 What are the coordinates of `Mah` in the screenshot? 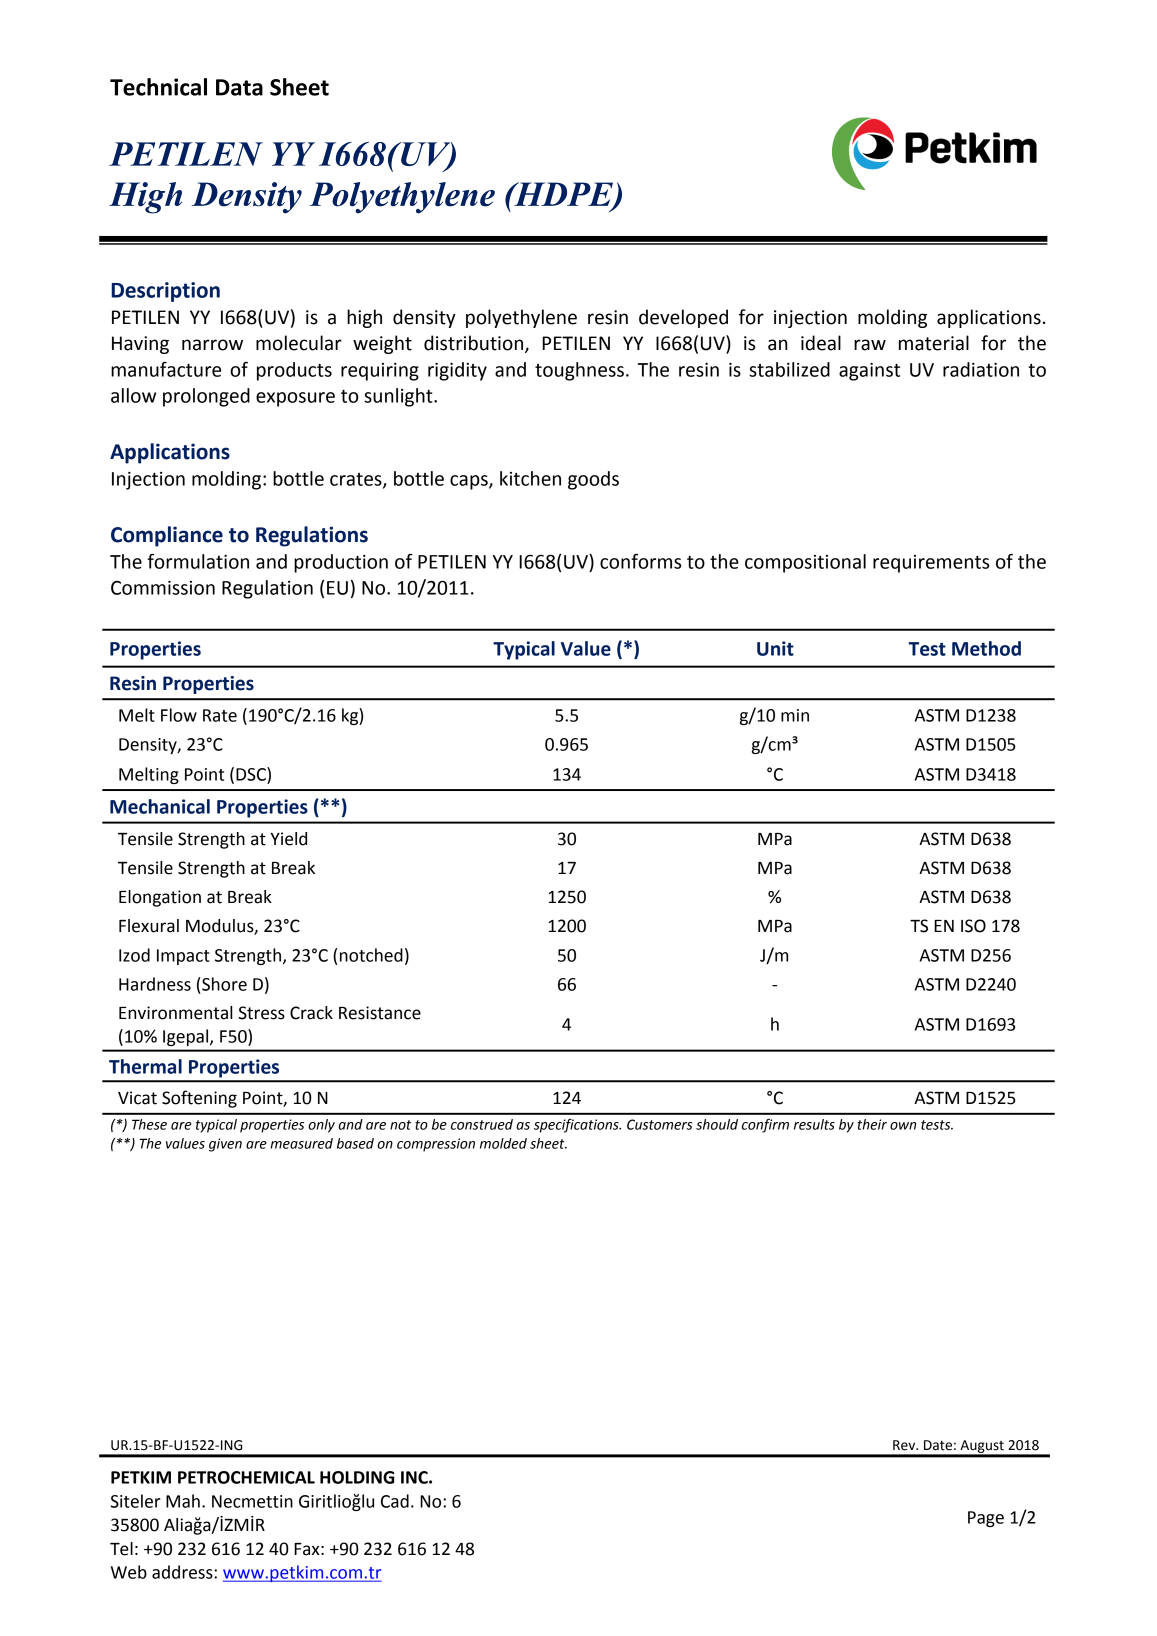 It's located at (183, 1501).
